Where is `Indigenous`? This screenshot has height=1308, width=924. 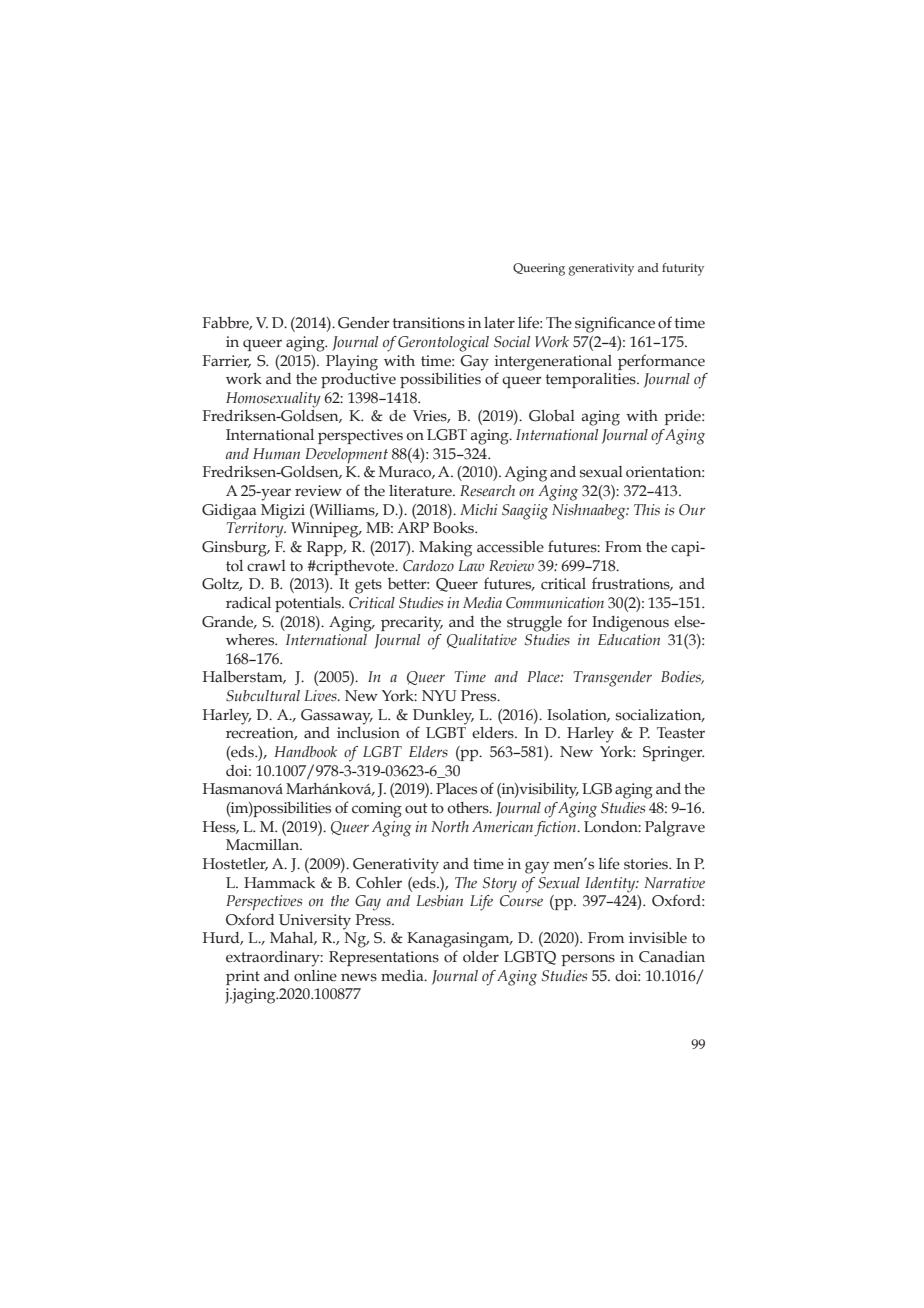
Indigenous is located at coordinates (630, 624).
